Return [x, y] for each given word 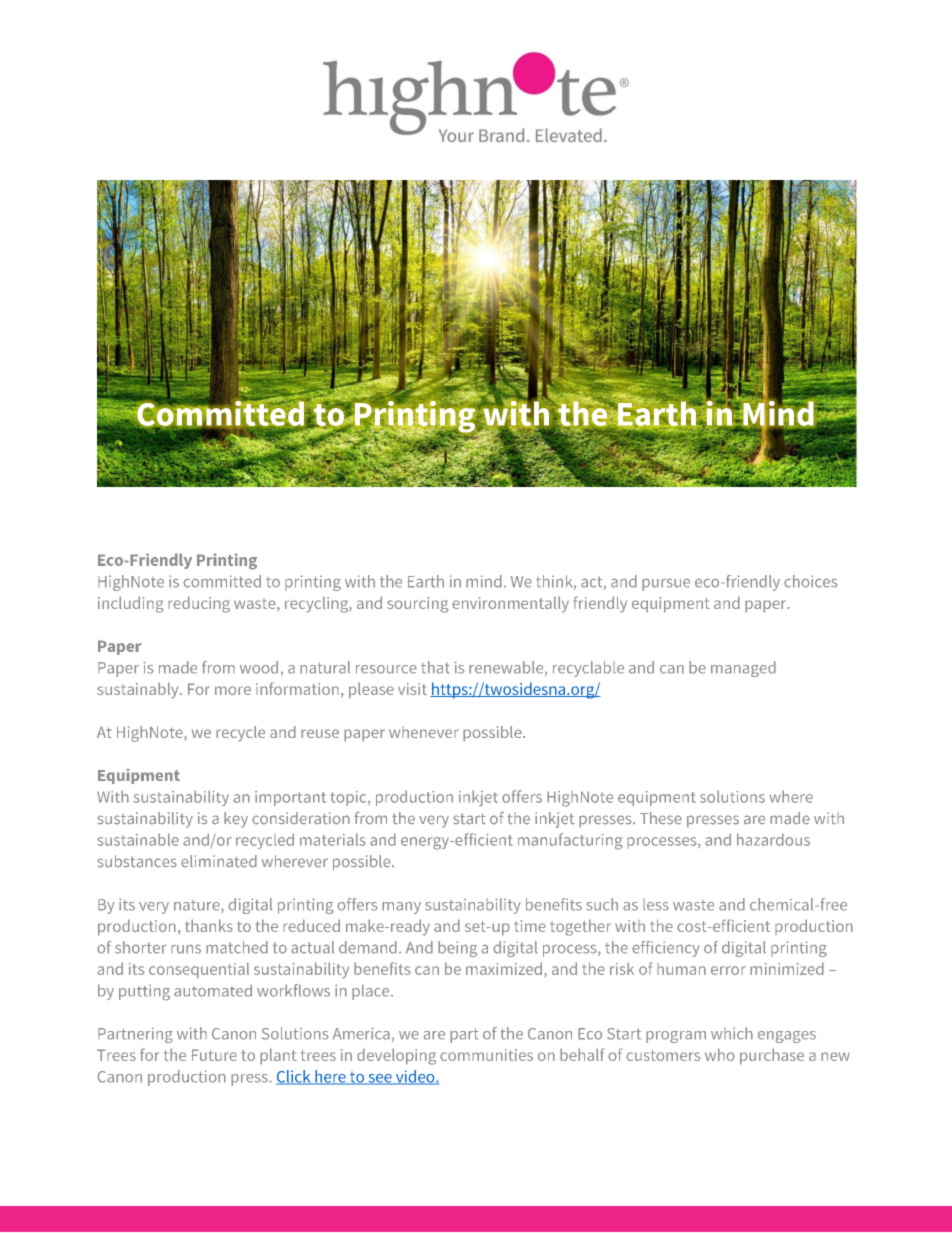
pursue [666, 584]
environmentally [510, 604]
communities [486, 1055]
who [720, 1054]
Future [214, 1055]
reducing [199, 604]
